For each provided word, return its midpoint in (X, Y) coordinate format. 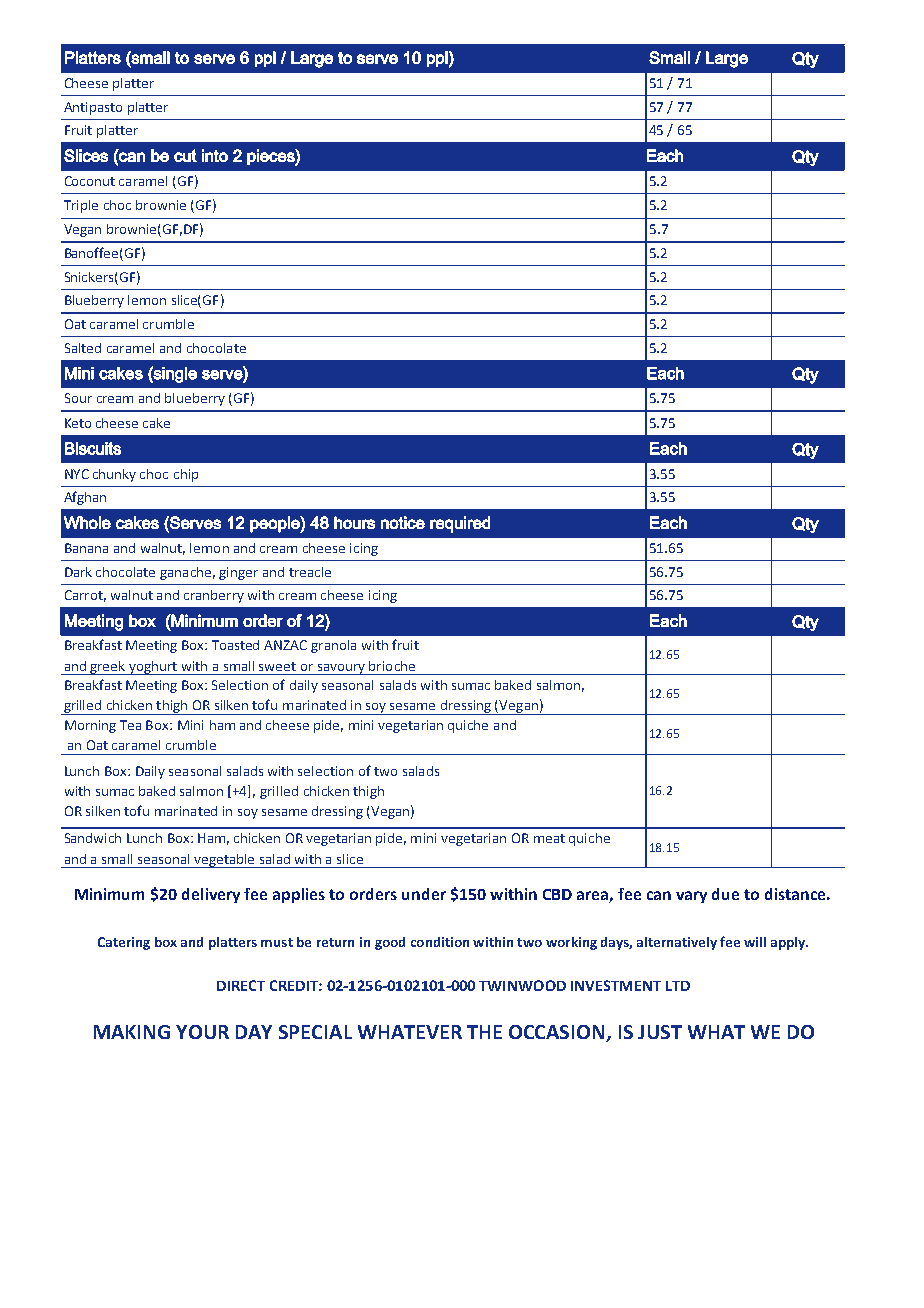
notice (403, 522)
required (460, 524)
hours (354, 522)
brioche (392, 666)
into (215, 155)
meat (549, 838)
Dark (78, 572)
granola (333, 646)
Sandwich (93, 838)
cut (185, 155)
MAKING (132, 1032)
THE (484, 1032)
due (725, 894)
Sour (78, 398)
